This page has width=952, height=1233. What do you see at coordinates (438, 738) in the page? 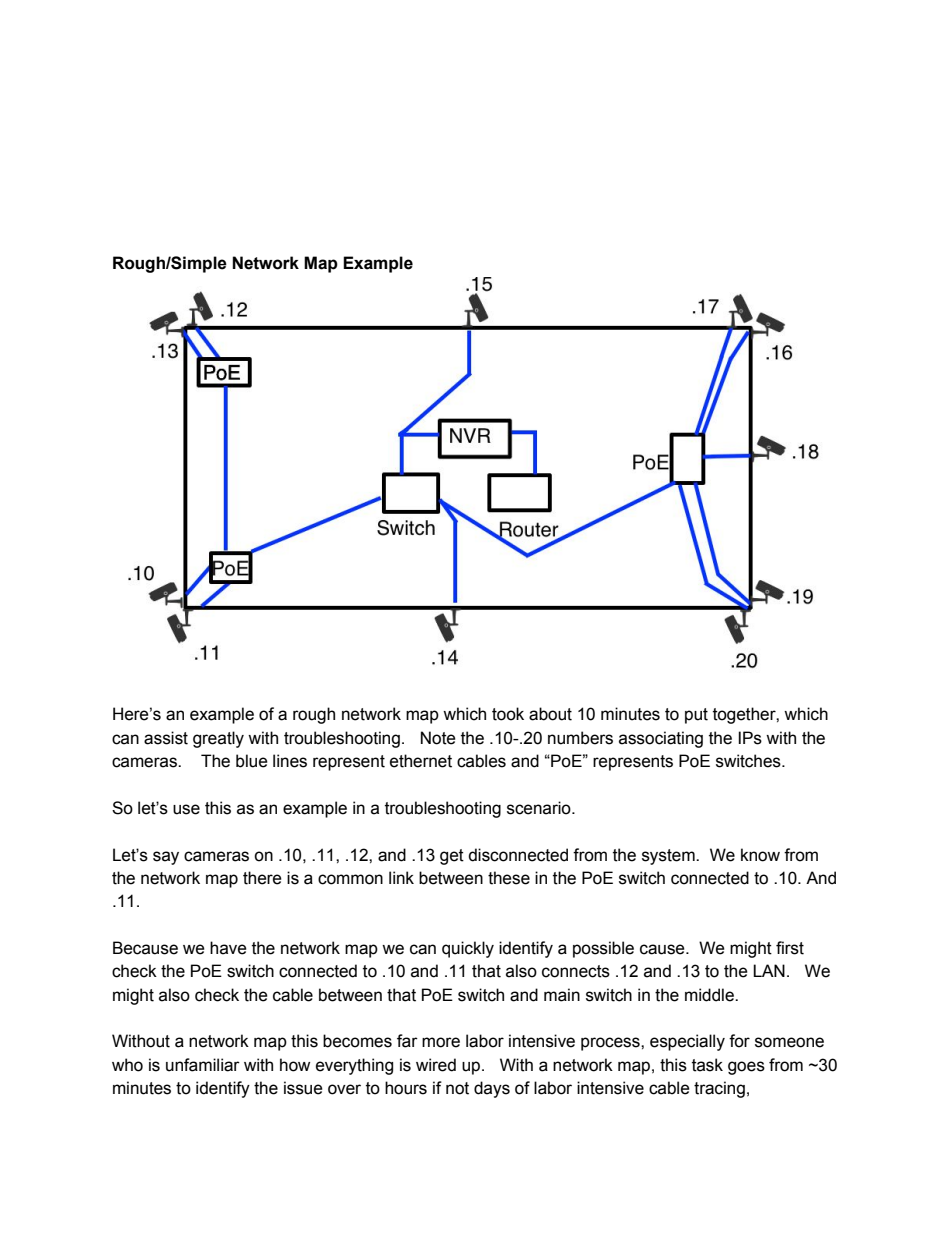
I see `Note` at bounding box center [438, 738].
